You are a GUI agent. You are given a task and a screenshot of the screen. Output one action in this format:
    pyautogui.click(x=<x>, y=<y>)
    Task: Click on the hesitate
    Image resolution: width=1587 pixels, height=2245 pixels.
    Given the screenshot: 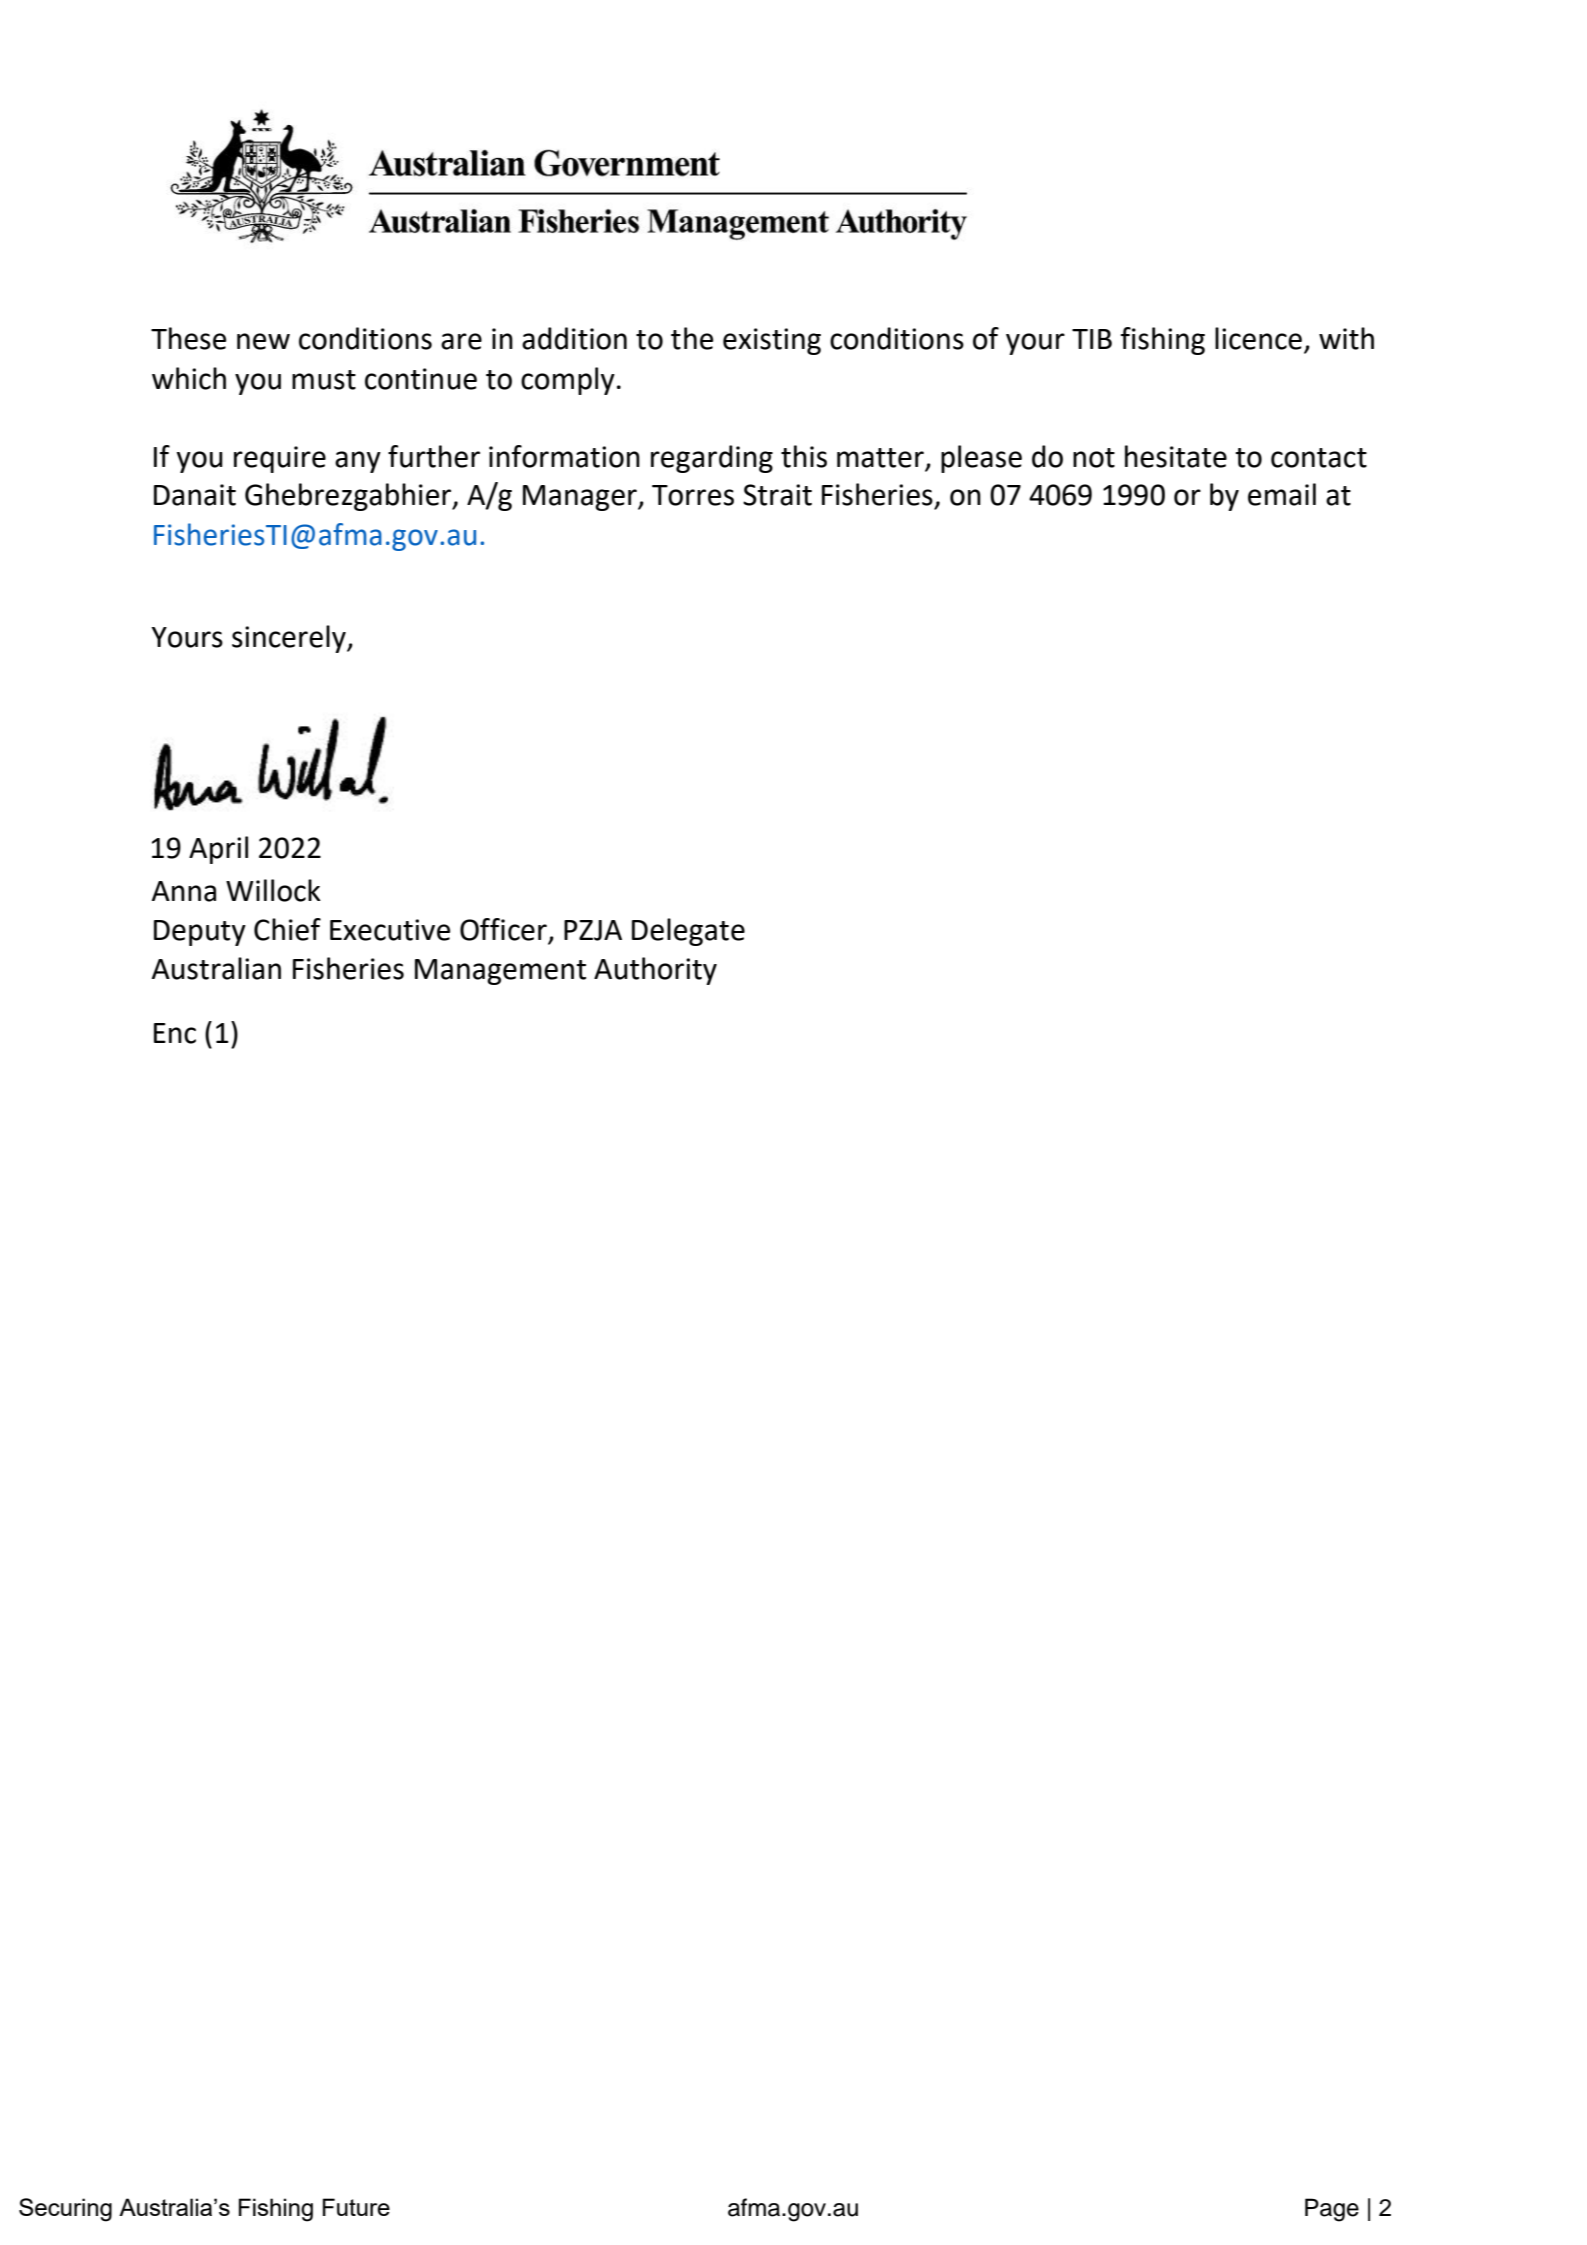 What is the action you would take?
    pyautogui.click(x=1176, y=456)
